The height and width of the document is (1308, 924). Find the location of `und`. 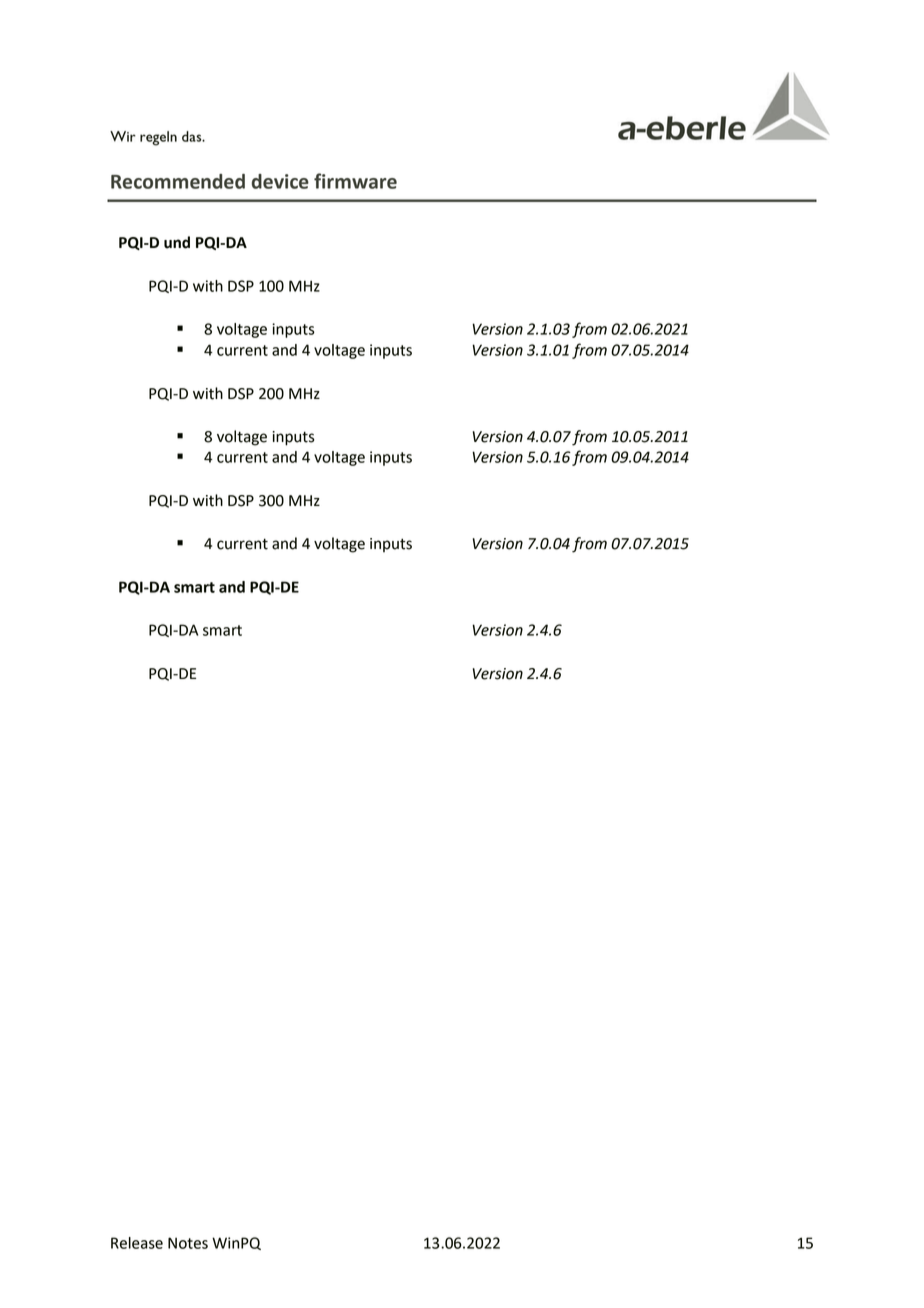

und is located at coordinates (177, 242).
